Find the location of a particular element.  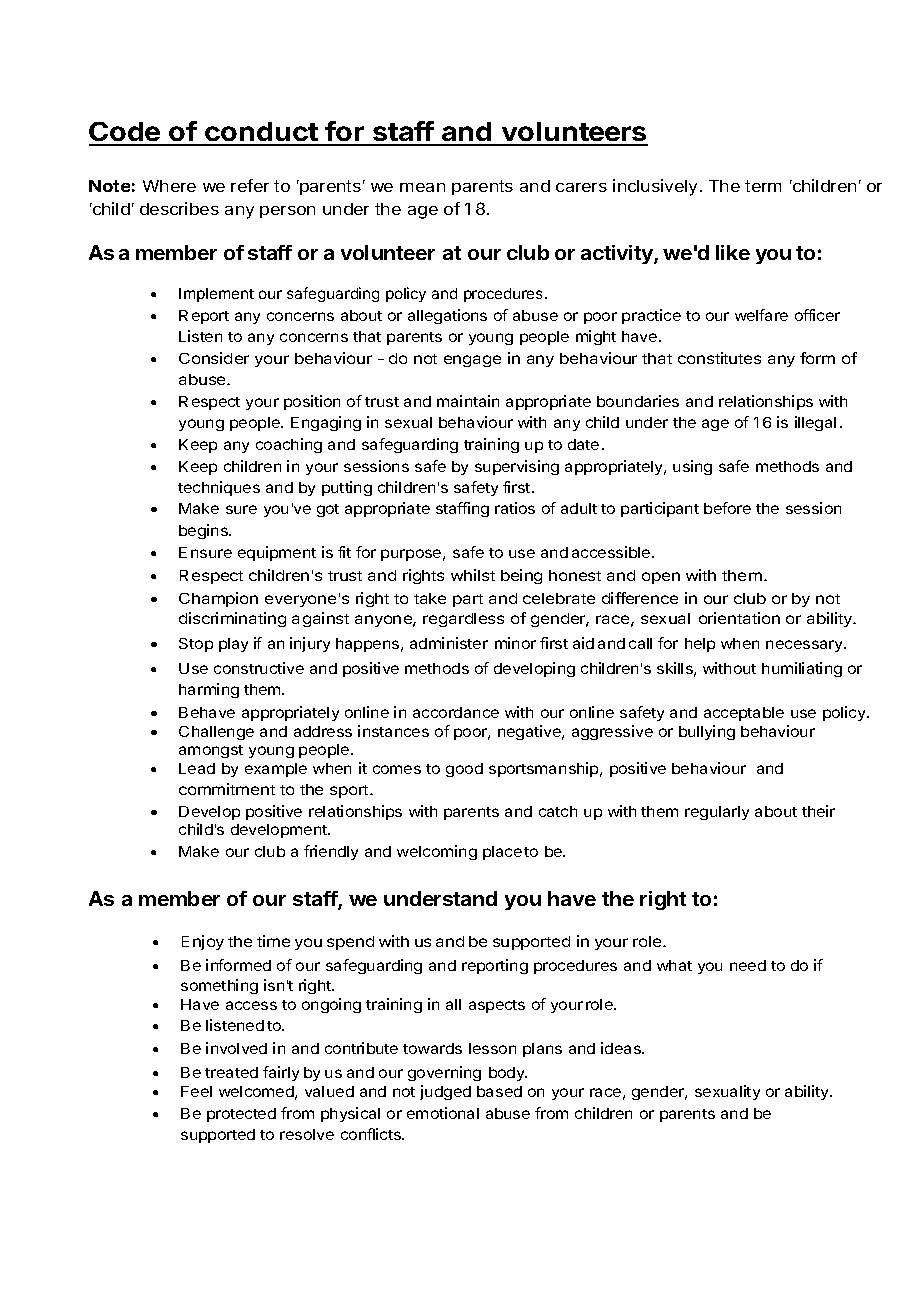

describes is located at coordinates (179, 208).
